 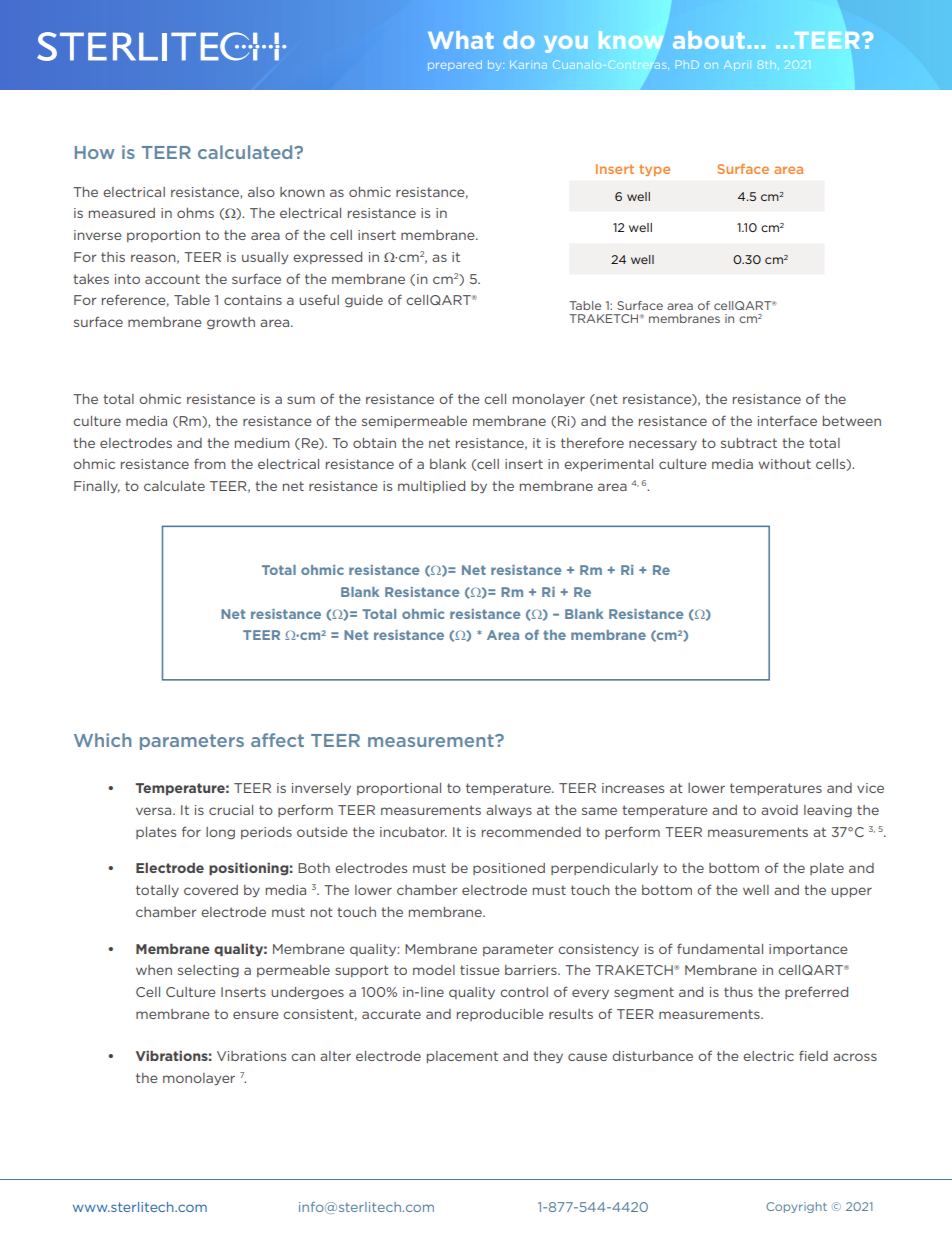 I want to click on Which, so click(x=102, y=740).
